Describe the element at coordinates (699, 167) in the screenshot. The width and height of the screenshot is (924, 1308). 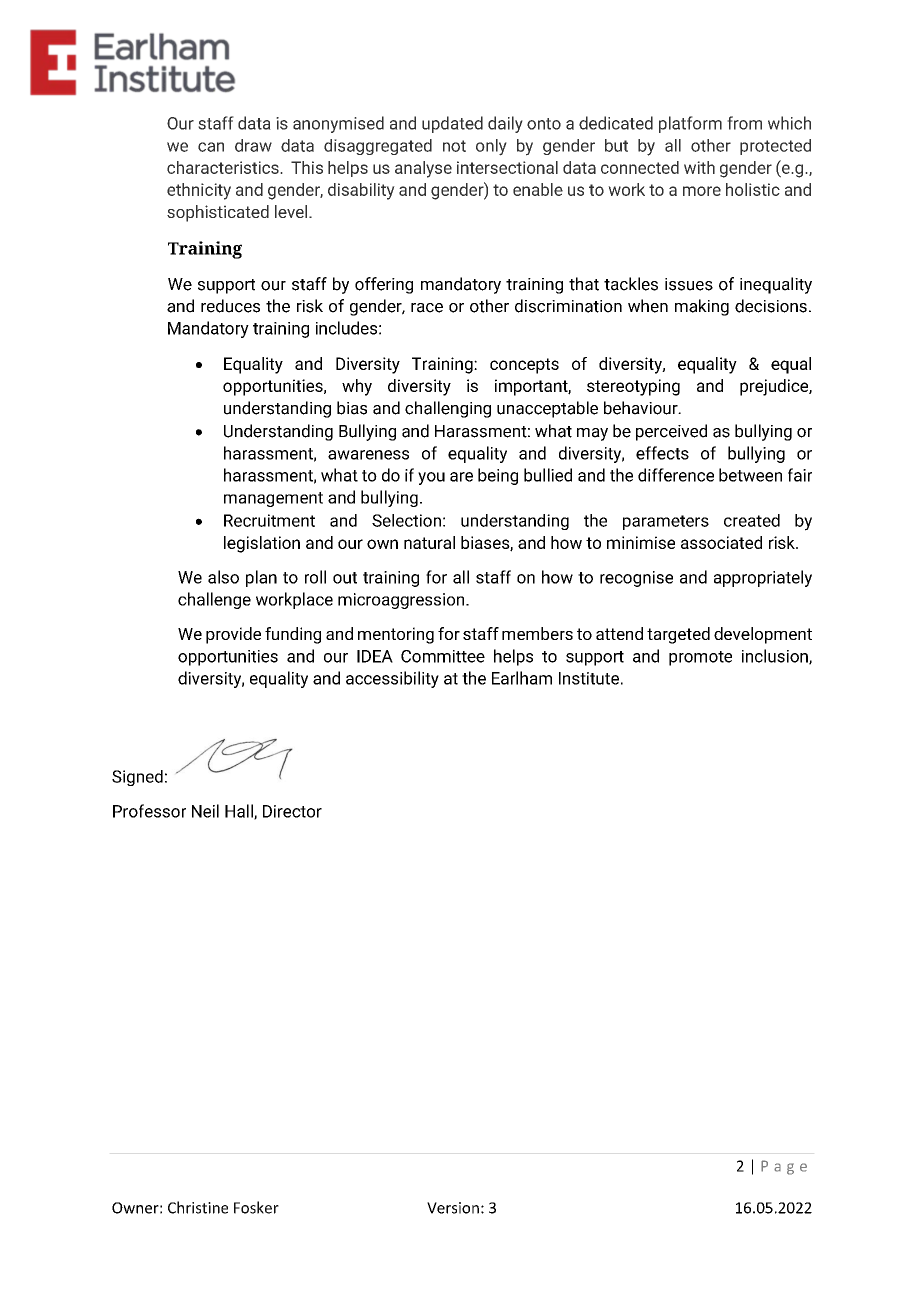
I see `with` at that location.
